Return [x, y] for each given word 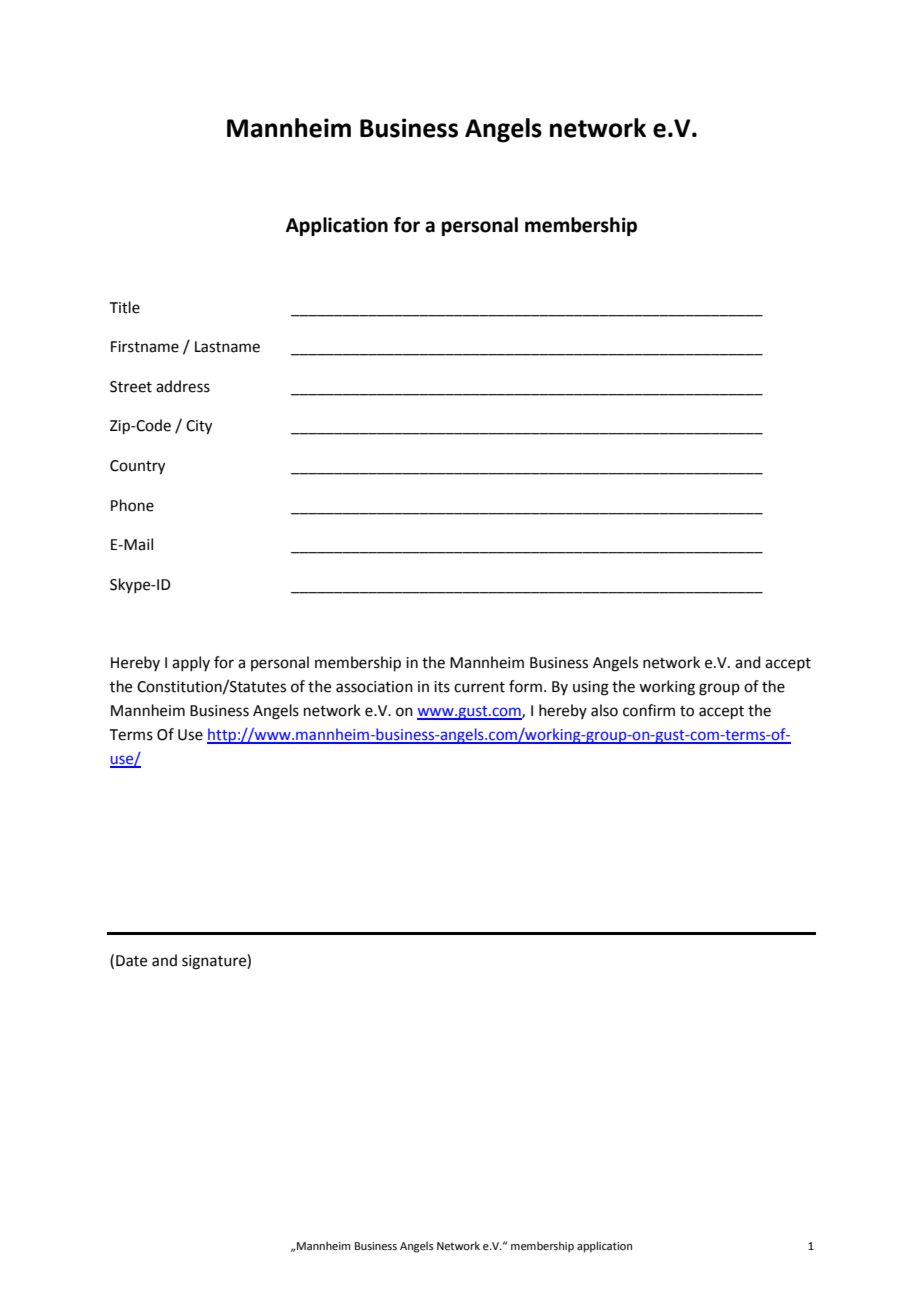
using [591, 688]
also [604, 710]
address [183, 386]
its [442, 687]
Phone [132, 505]
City [199, 427]
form [525, 686]
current [479, 687]
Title [125, 307]
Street [131, 387]
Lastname [227, 347]
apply [191, 663]
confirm [649, 710]
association [374, 687]
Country [137, 467]
